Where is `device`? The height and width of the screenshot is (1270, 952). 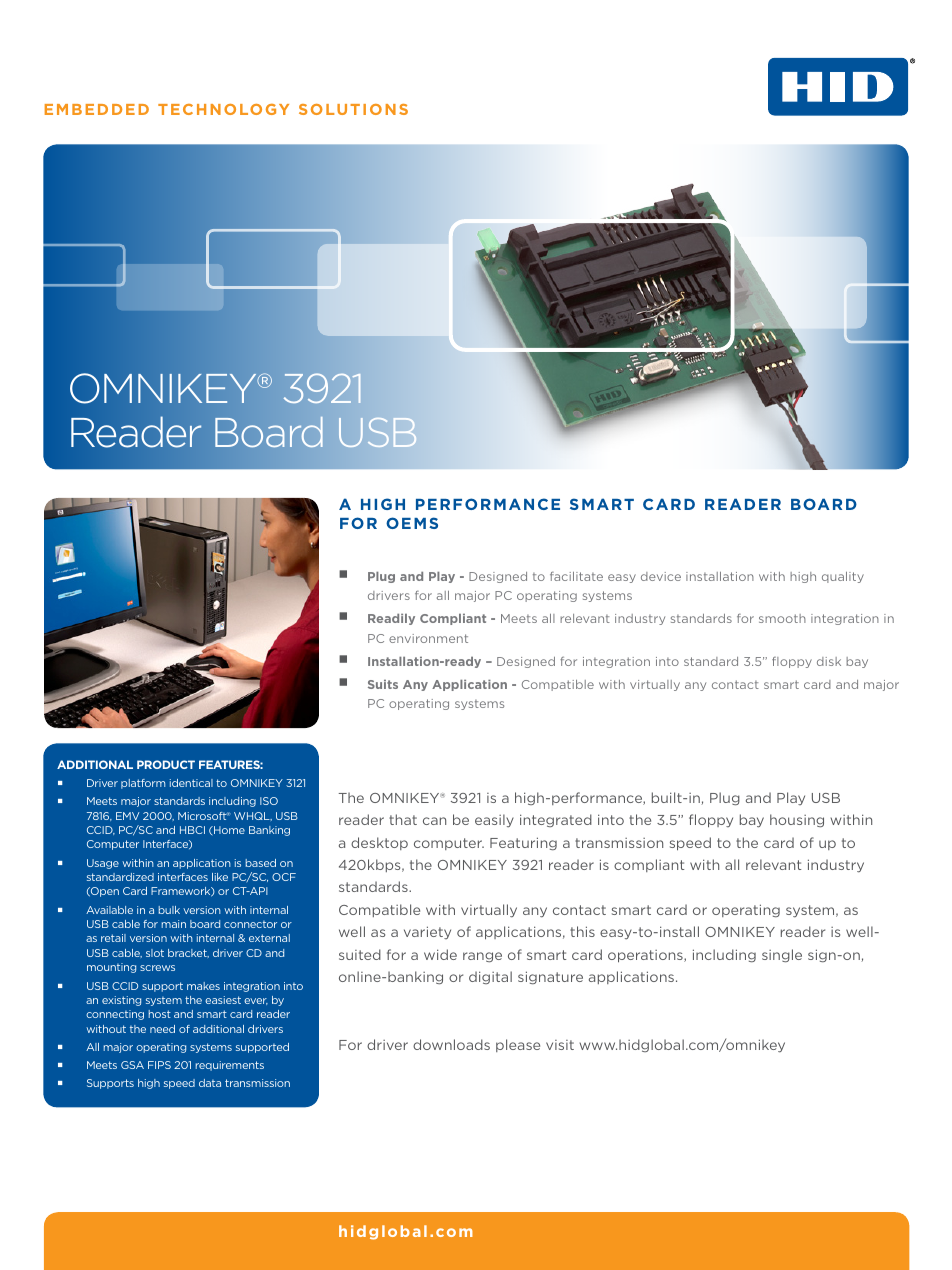 device is located at coordinates (661, 576).
